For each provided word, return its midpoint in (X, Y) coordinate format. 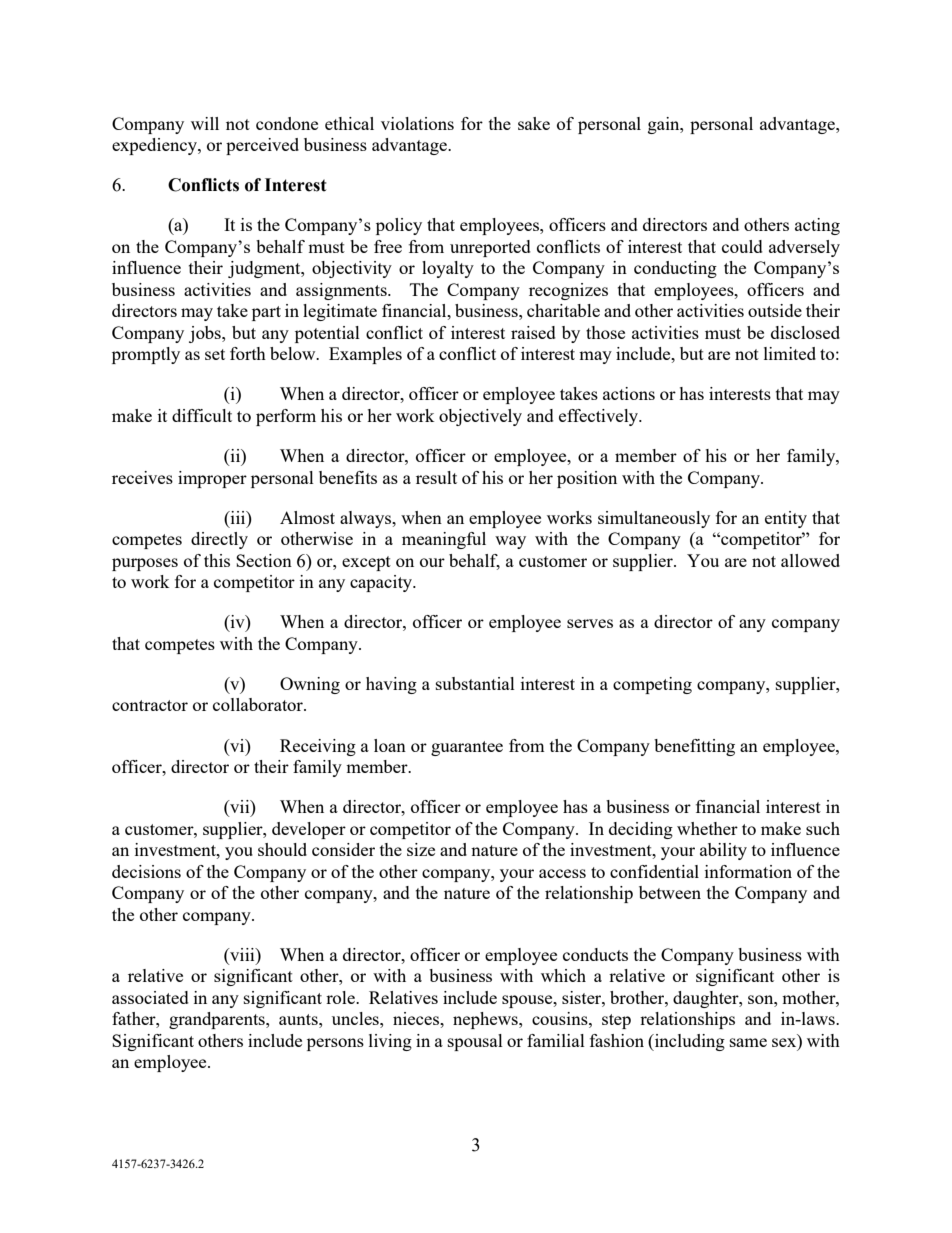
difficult (202, 415)
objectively (480, 417)
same (748, 1042)
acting (817, 226)
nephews (486, 1020)
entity (786, 519)
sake (534, 123)
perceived (262, 146)
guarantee (467, 748)
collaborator (259, 704)
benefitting (694, 747)
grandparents (218, 1020)
